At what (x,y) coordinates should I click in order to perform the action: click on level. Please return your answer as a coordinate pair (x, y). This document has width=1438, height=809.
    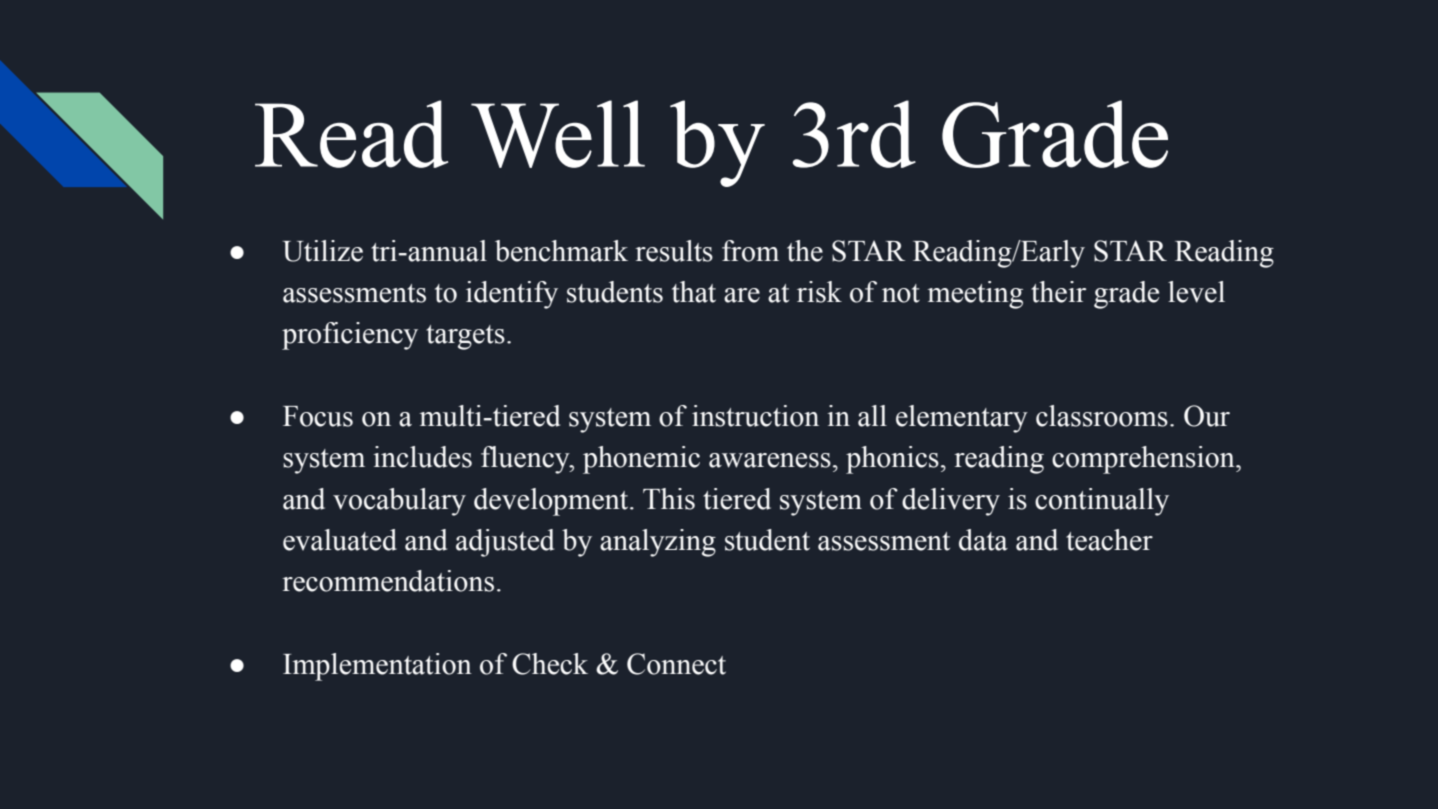
    Looking at the image, I should click on (1196, 292).
